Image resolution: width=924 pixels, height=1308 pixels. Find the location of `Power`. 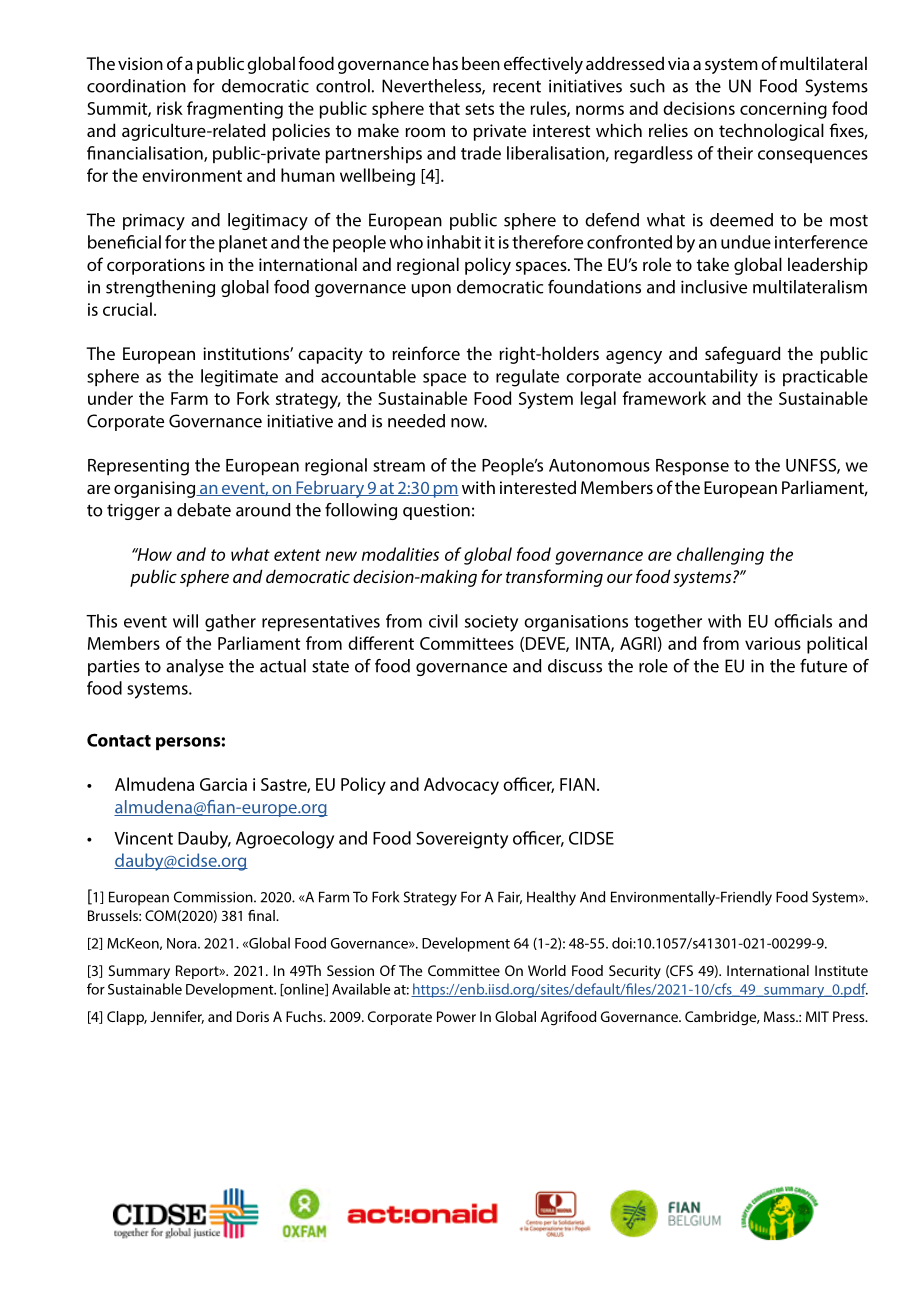

Power is located at coordinates (456, 1016).
